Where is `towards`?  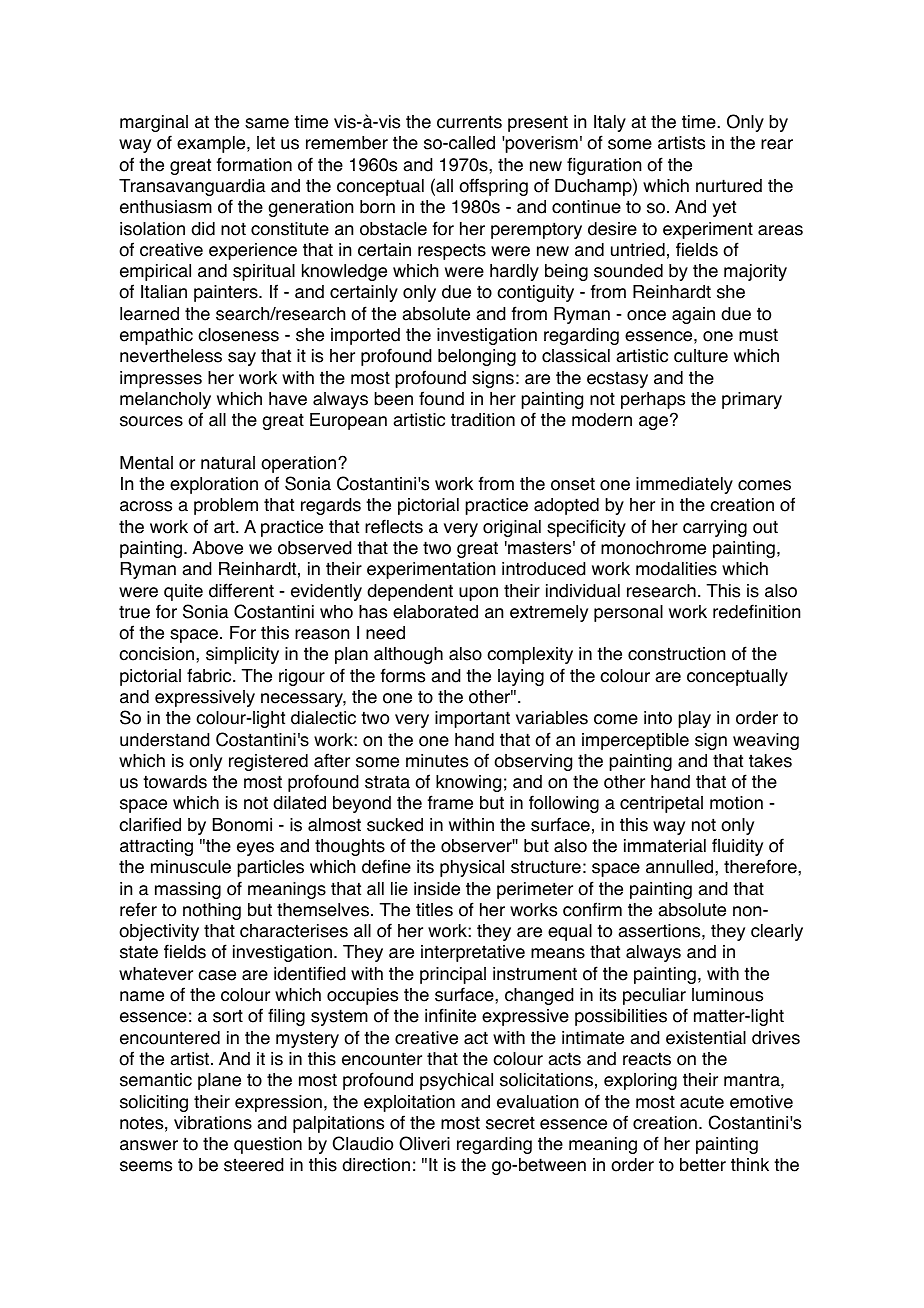 towards is located at coordinates (175, 782).
